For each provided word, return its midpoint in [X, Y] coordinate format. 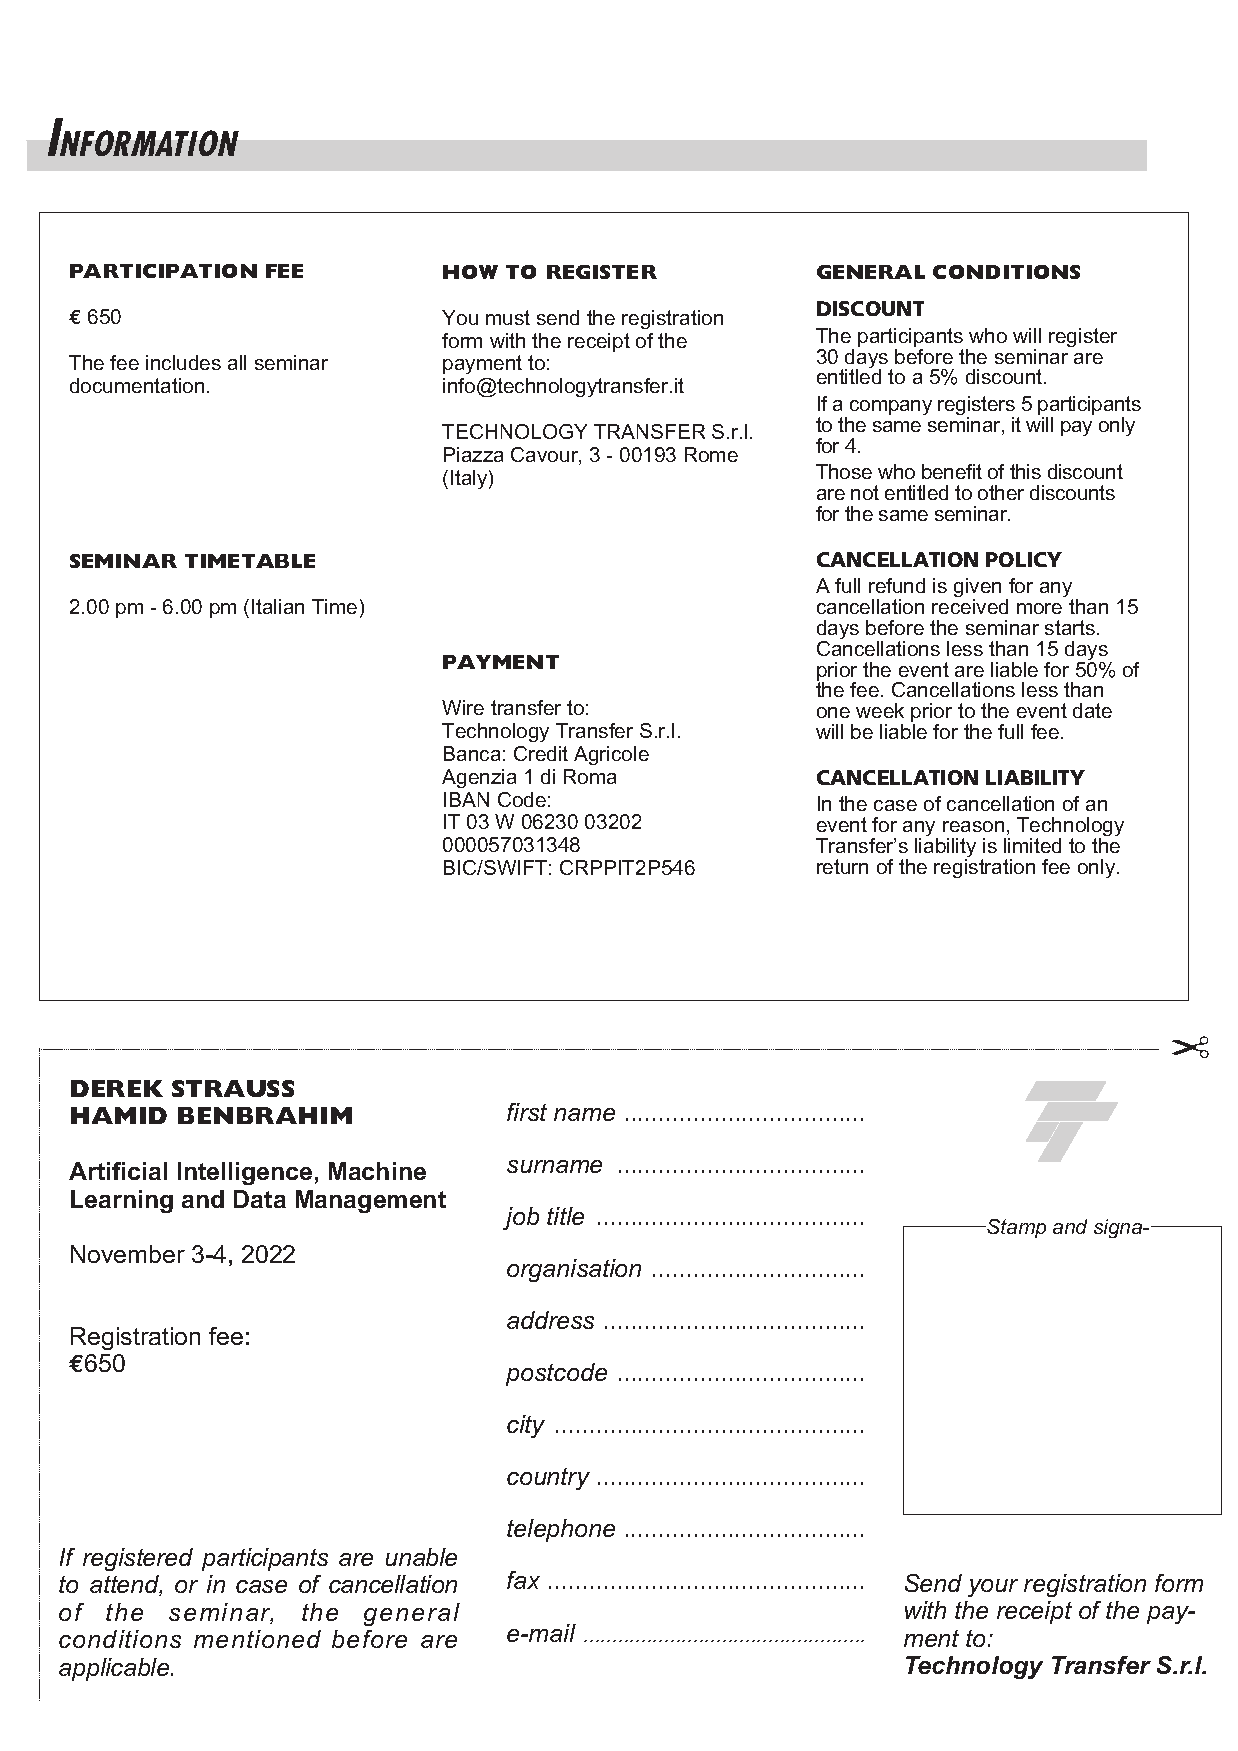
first [527, 1112]
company [891, 407]
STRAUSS [233, 1088]
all [237, 362]
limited [1032, 845]
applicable [115, 1669]
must [508, 317]
